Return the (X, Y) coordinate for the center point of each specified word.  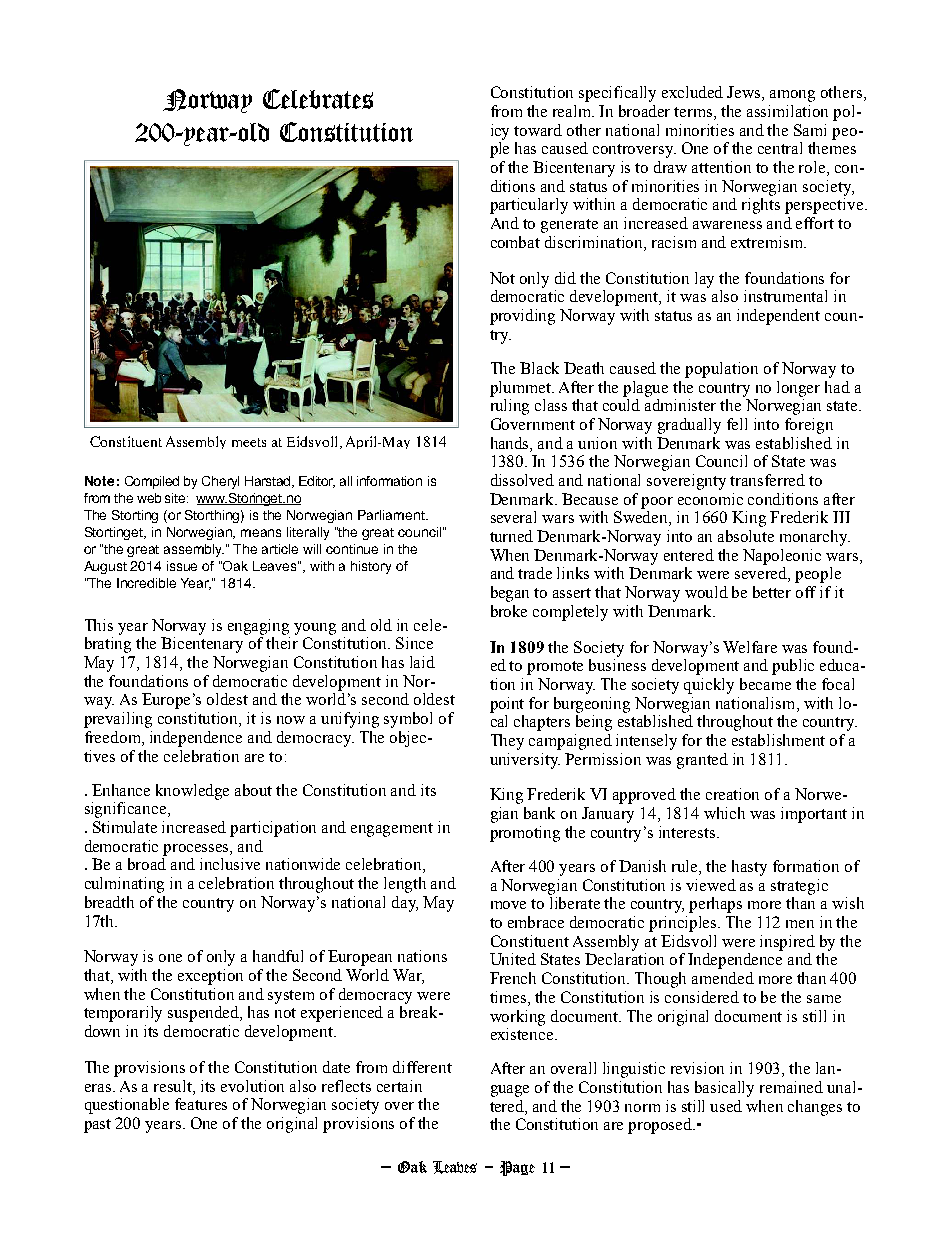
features (201, 1104)
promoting (525, 834)
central (780, 148)
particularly (529, 206)
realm (573, 111)
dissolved (522, 480)
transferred (767, 480)
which (724, 813)
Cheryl (220, 482)
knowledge (192, 792)
